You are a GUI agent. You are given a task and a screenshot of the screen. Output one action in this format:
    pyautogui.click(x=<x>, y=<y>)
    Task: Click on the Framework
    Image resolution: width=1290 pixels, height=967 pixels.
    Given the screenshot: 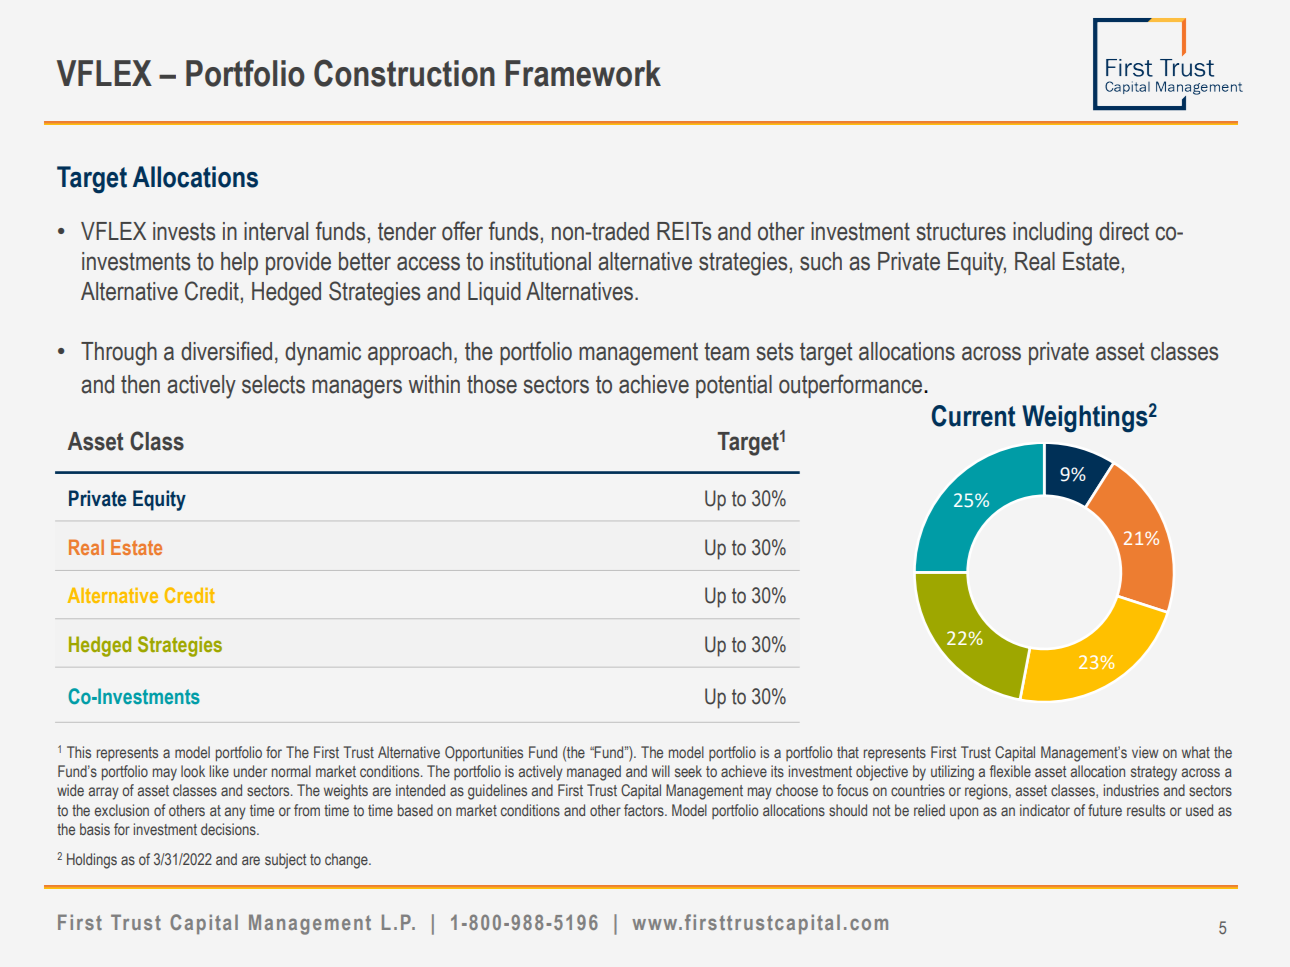 What is the action you would take?
    pyautogui.click(x=583, y=73)
